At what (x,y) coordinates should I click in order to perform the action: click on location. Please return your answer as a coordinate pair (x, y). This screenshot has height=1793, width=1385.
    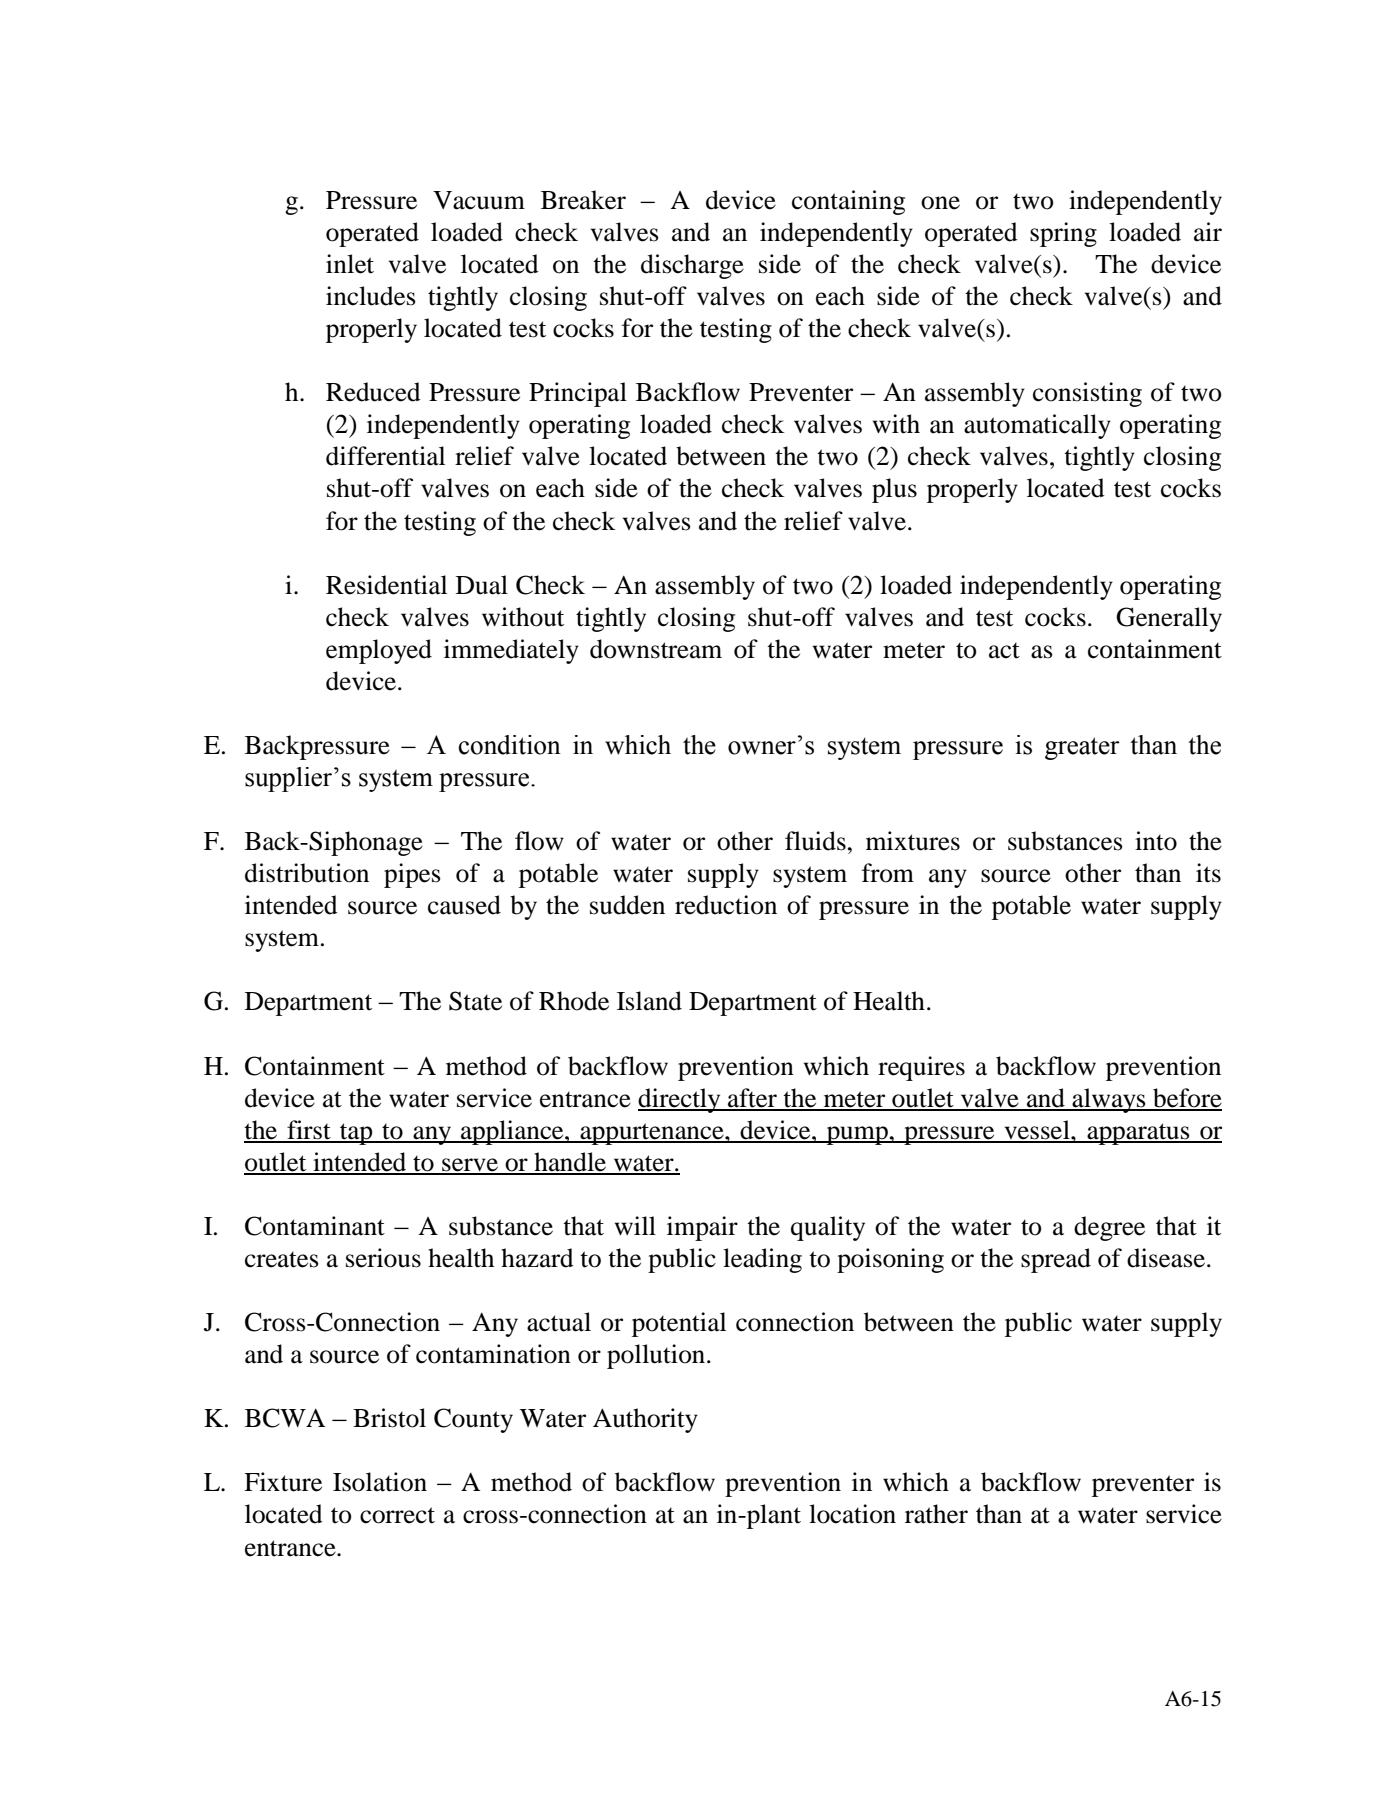
    Looking at the image, I should click on (852, 1514).
